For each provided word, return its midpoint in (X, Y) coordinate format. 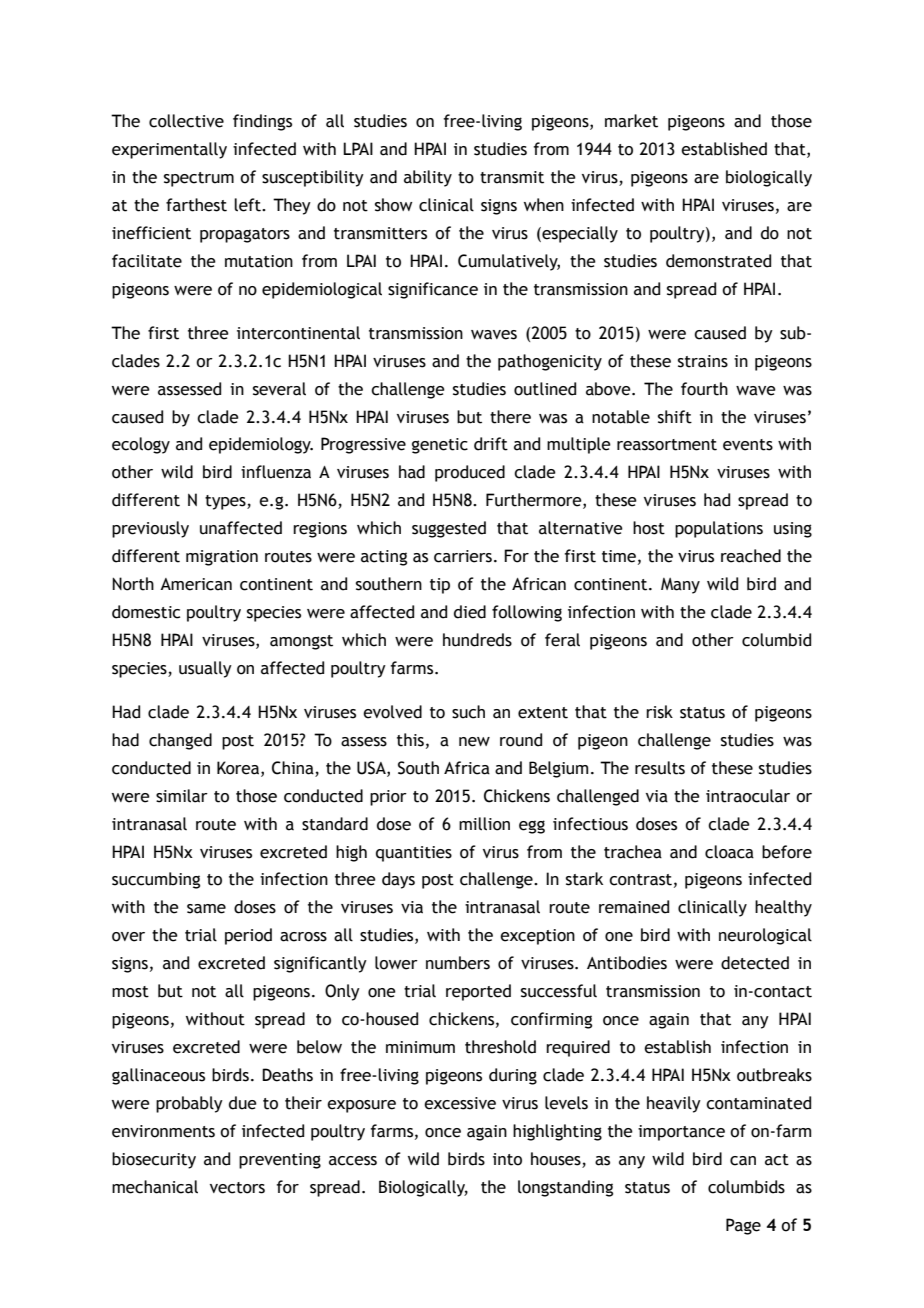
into (507, 1159)
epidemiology (261, 445)
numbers (458, 963)
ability (428, 178)
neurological (765, 936)
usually (205, 669)
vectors (237, 1188)
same (206, 909)
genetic (440, 446)
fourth (704, 389)
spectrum (199, 179)
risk (659, 712)
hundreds (477, 640)
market (631, 121)
